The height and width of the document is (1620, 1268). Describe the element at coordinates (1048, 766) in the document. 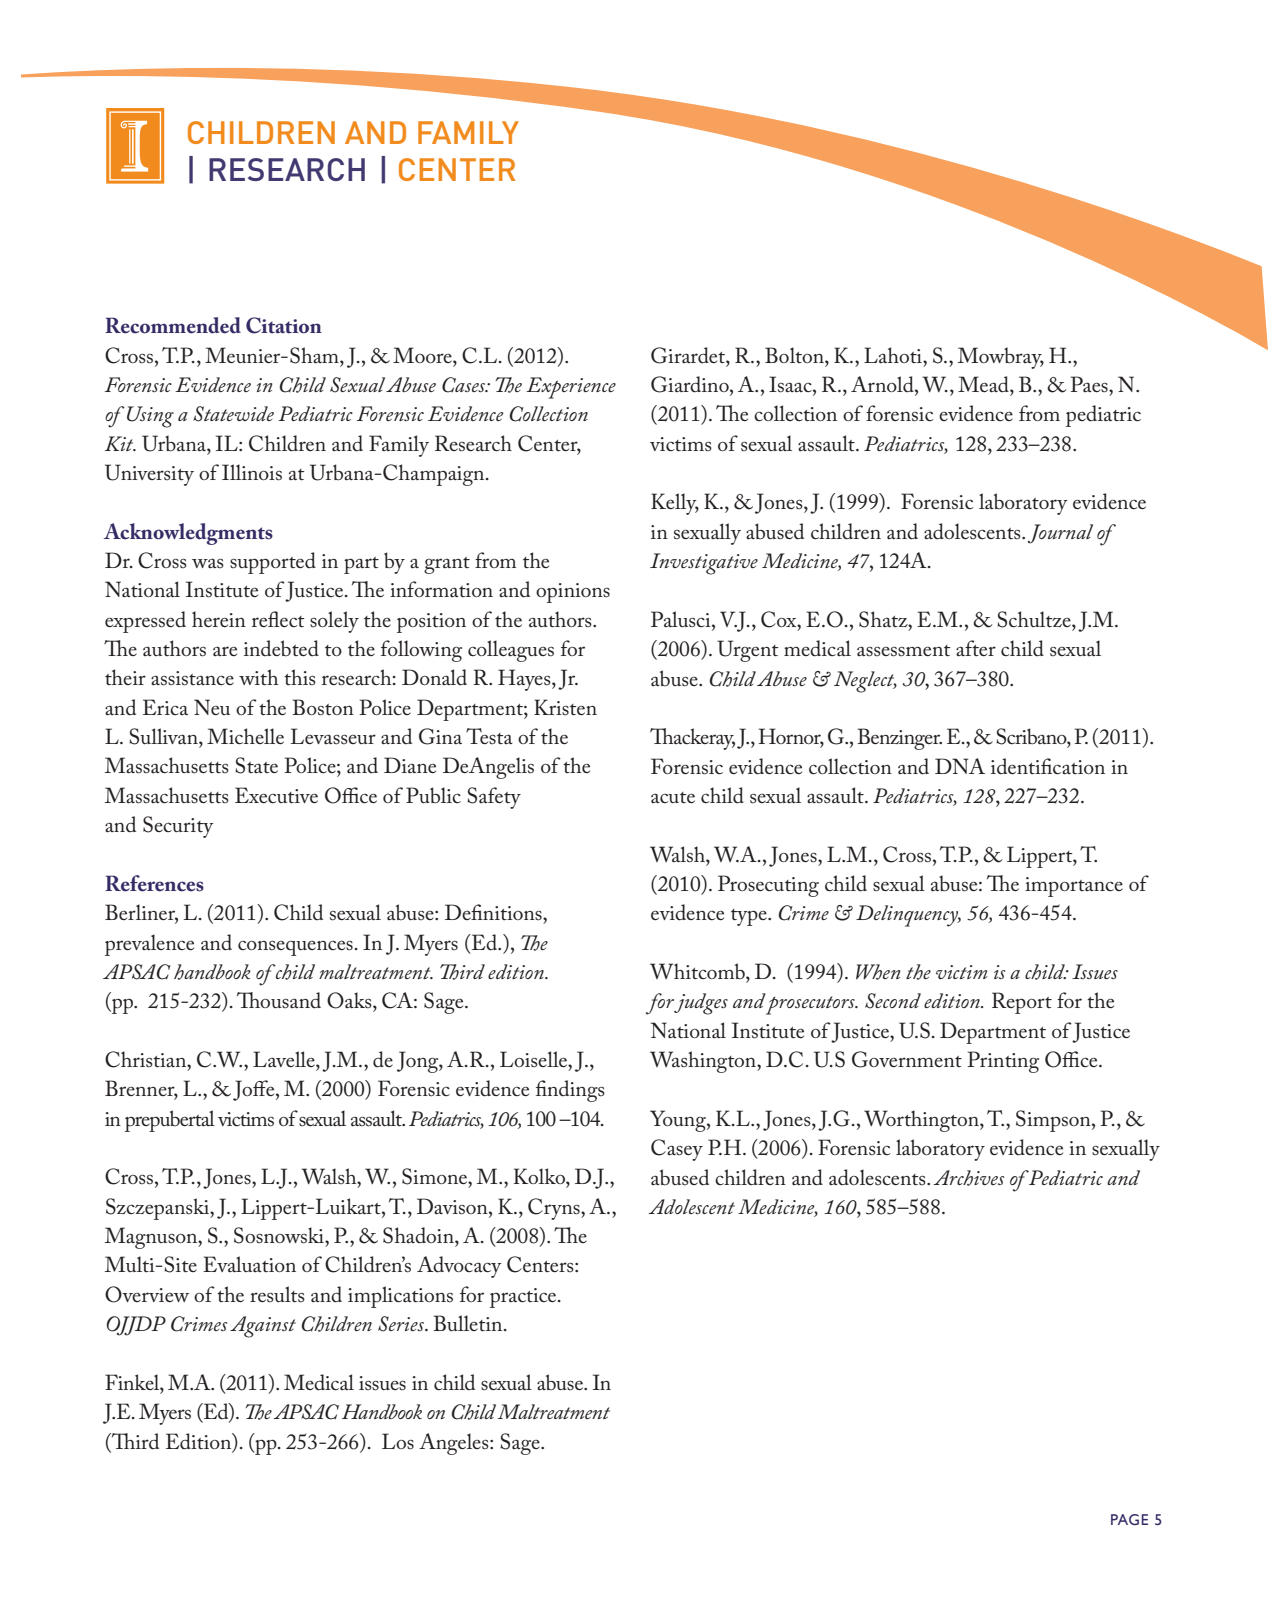

I see `identification` at that location.
